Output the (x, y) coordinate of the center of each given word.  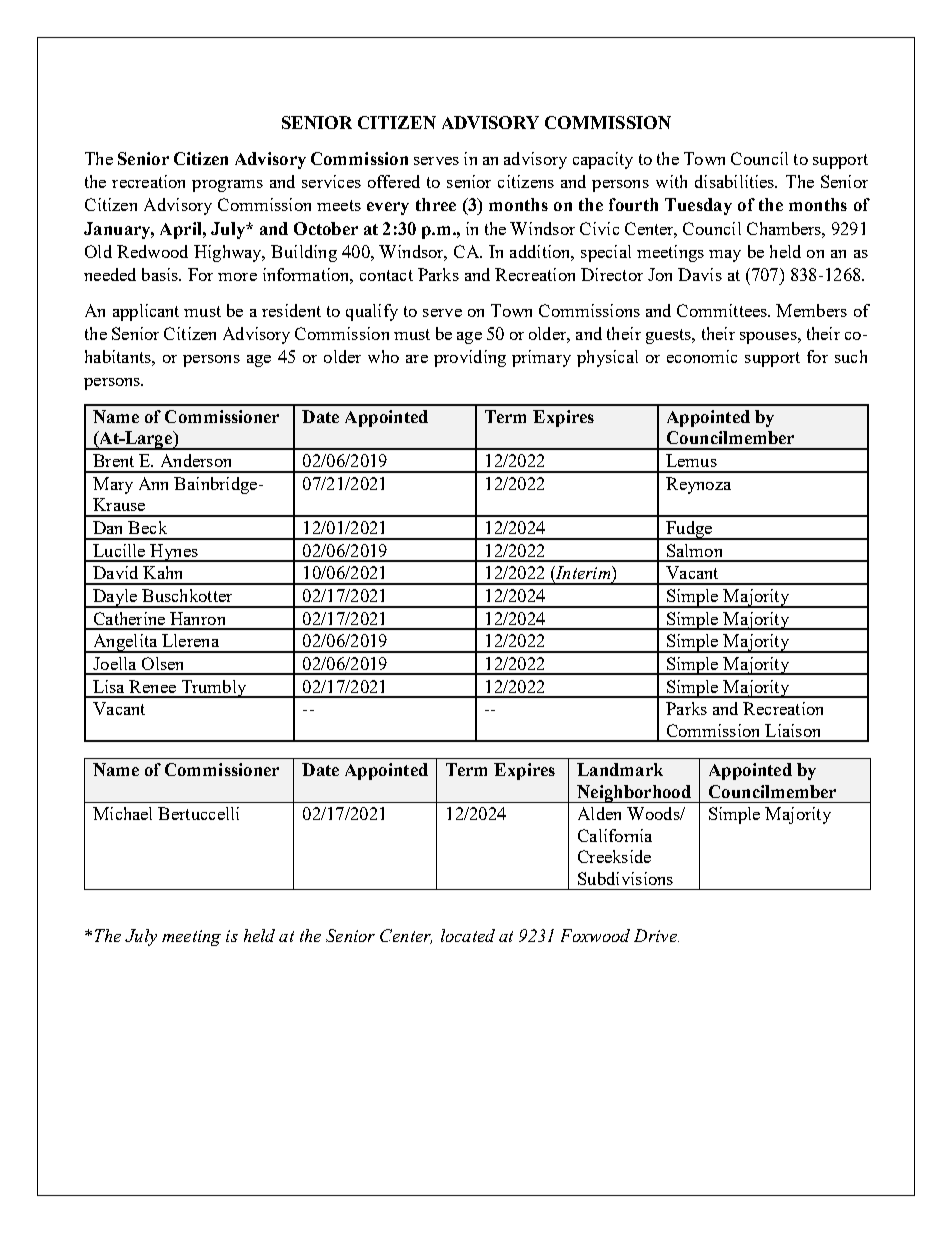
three (436, 204)
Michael (122, 813)
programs (227, 186)
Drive (656, 935)
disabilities (736, 181)
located (468, 935)
